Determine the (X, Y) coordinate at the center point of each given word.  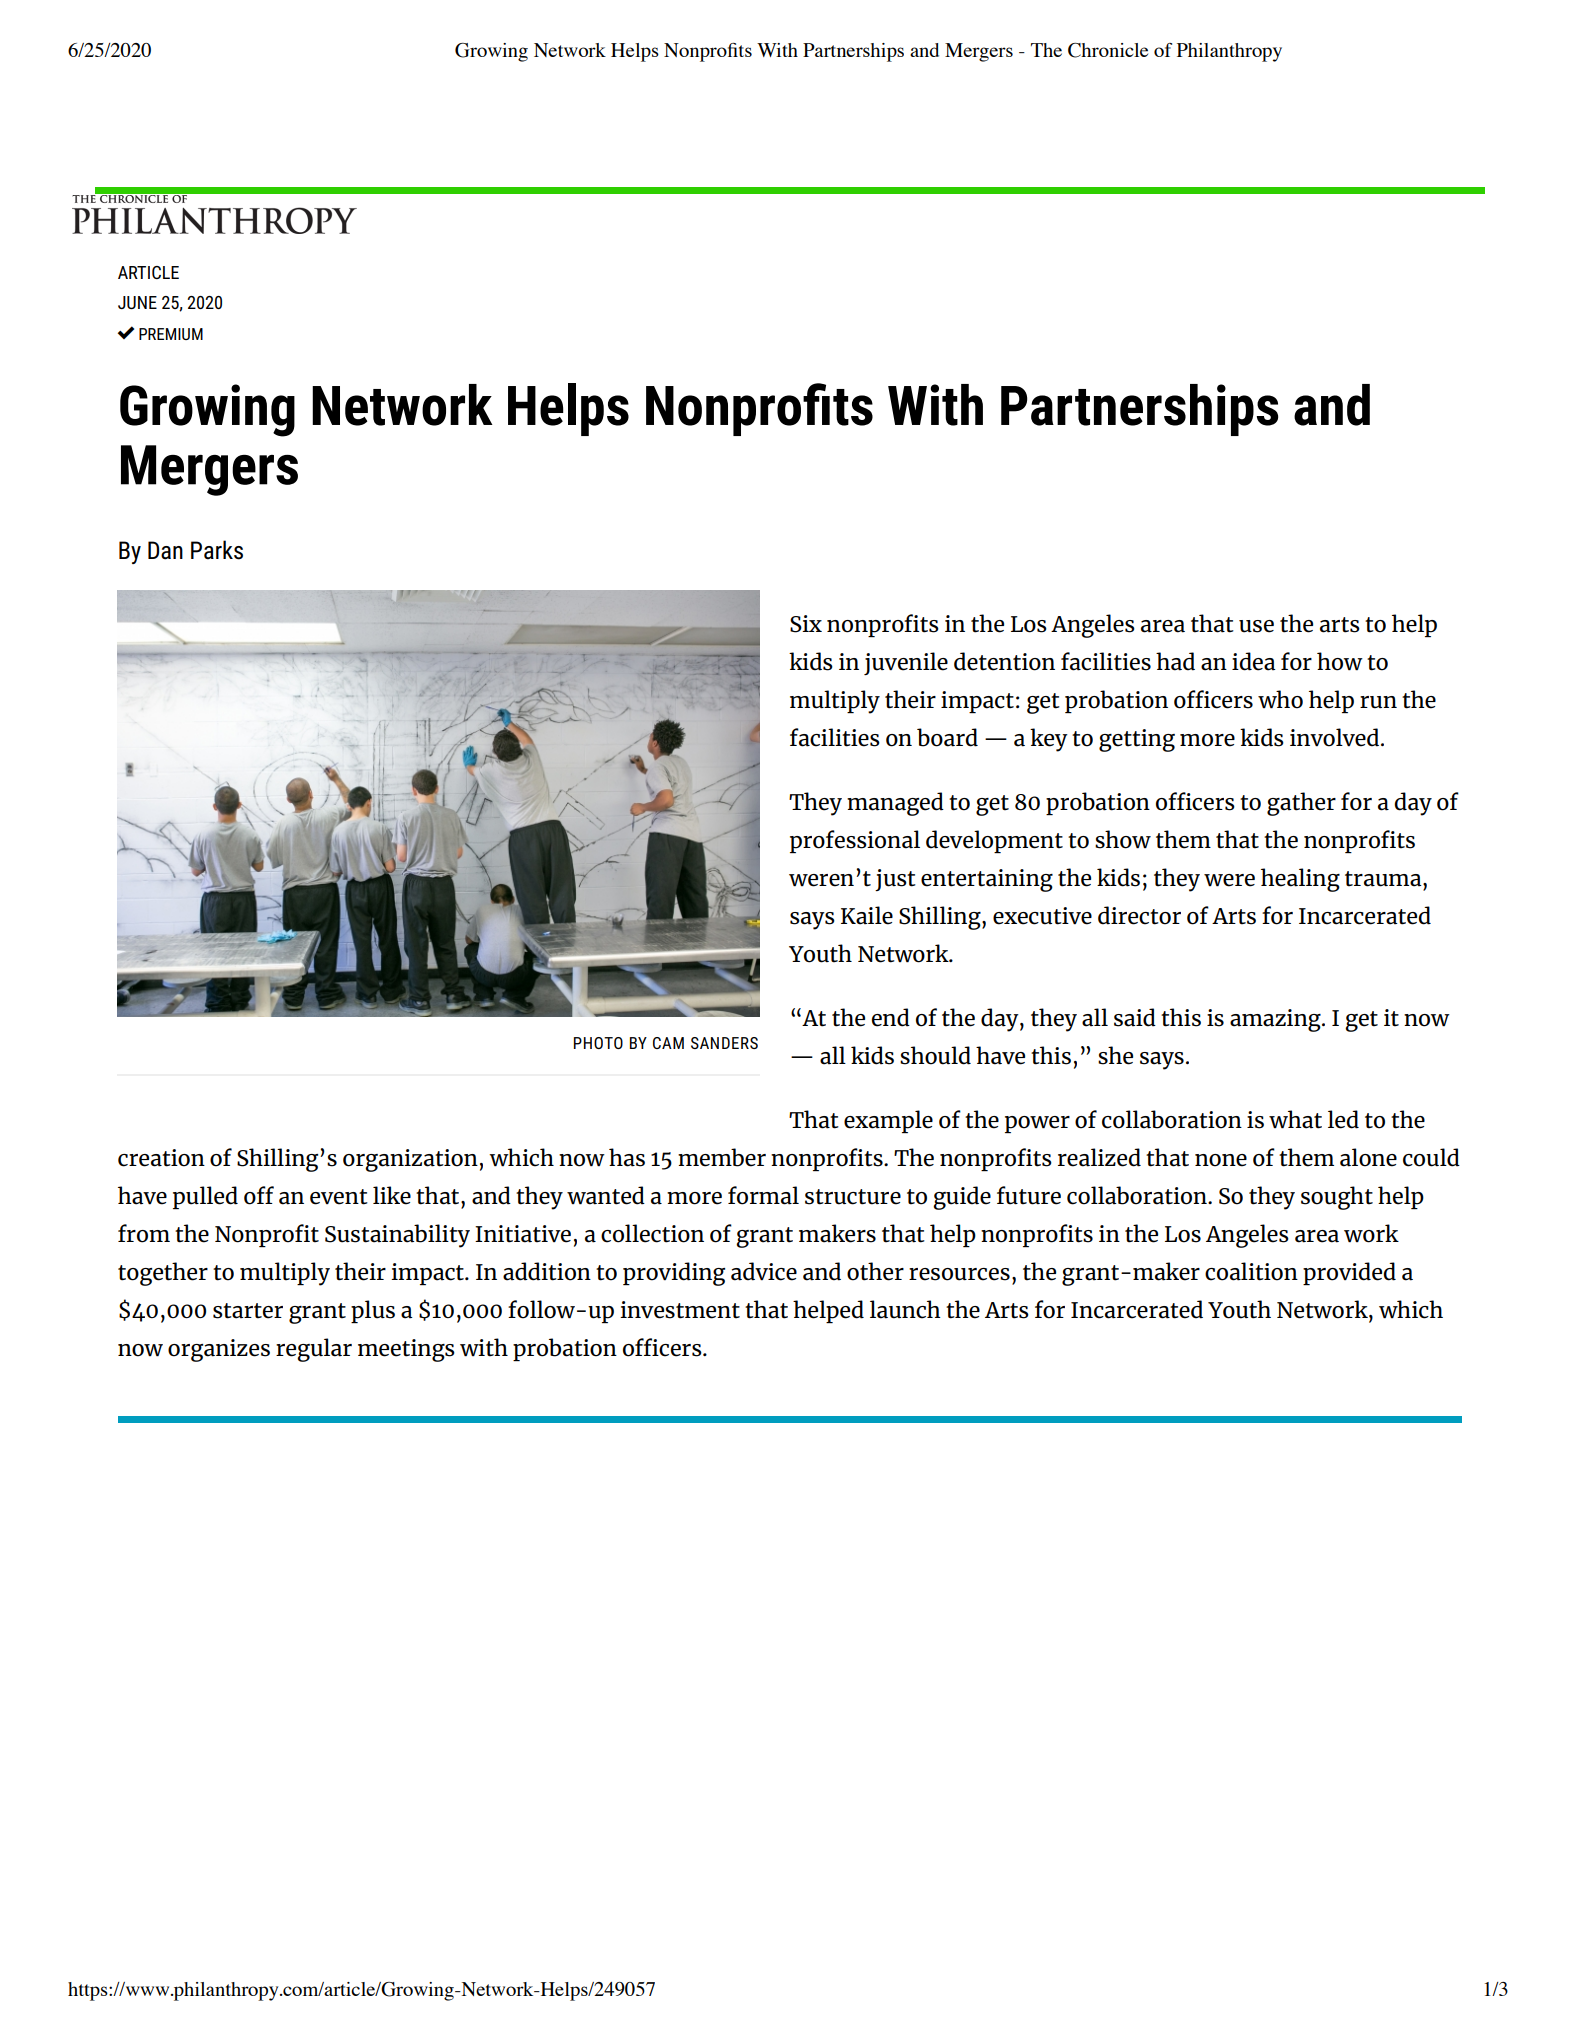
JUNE (137, 302)
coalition (1251, 1271)
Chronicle (1108, 50)
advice (764, 1271)
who (1280, 699)
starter (248, 1311)
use (1256, 626)
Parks (217, 550)
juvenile (906, 663)
